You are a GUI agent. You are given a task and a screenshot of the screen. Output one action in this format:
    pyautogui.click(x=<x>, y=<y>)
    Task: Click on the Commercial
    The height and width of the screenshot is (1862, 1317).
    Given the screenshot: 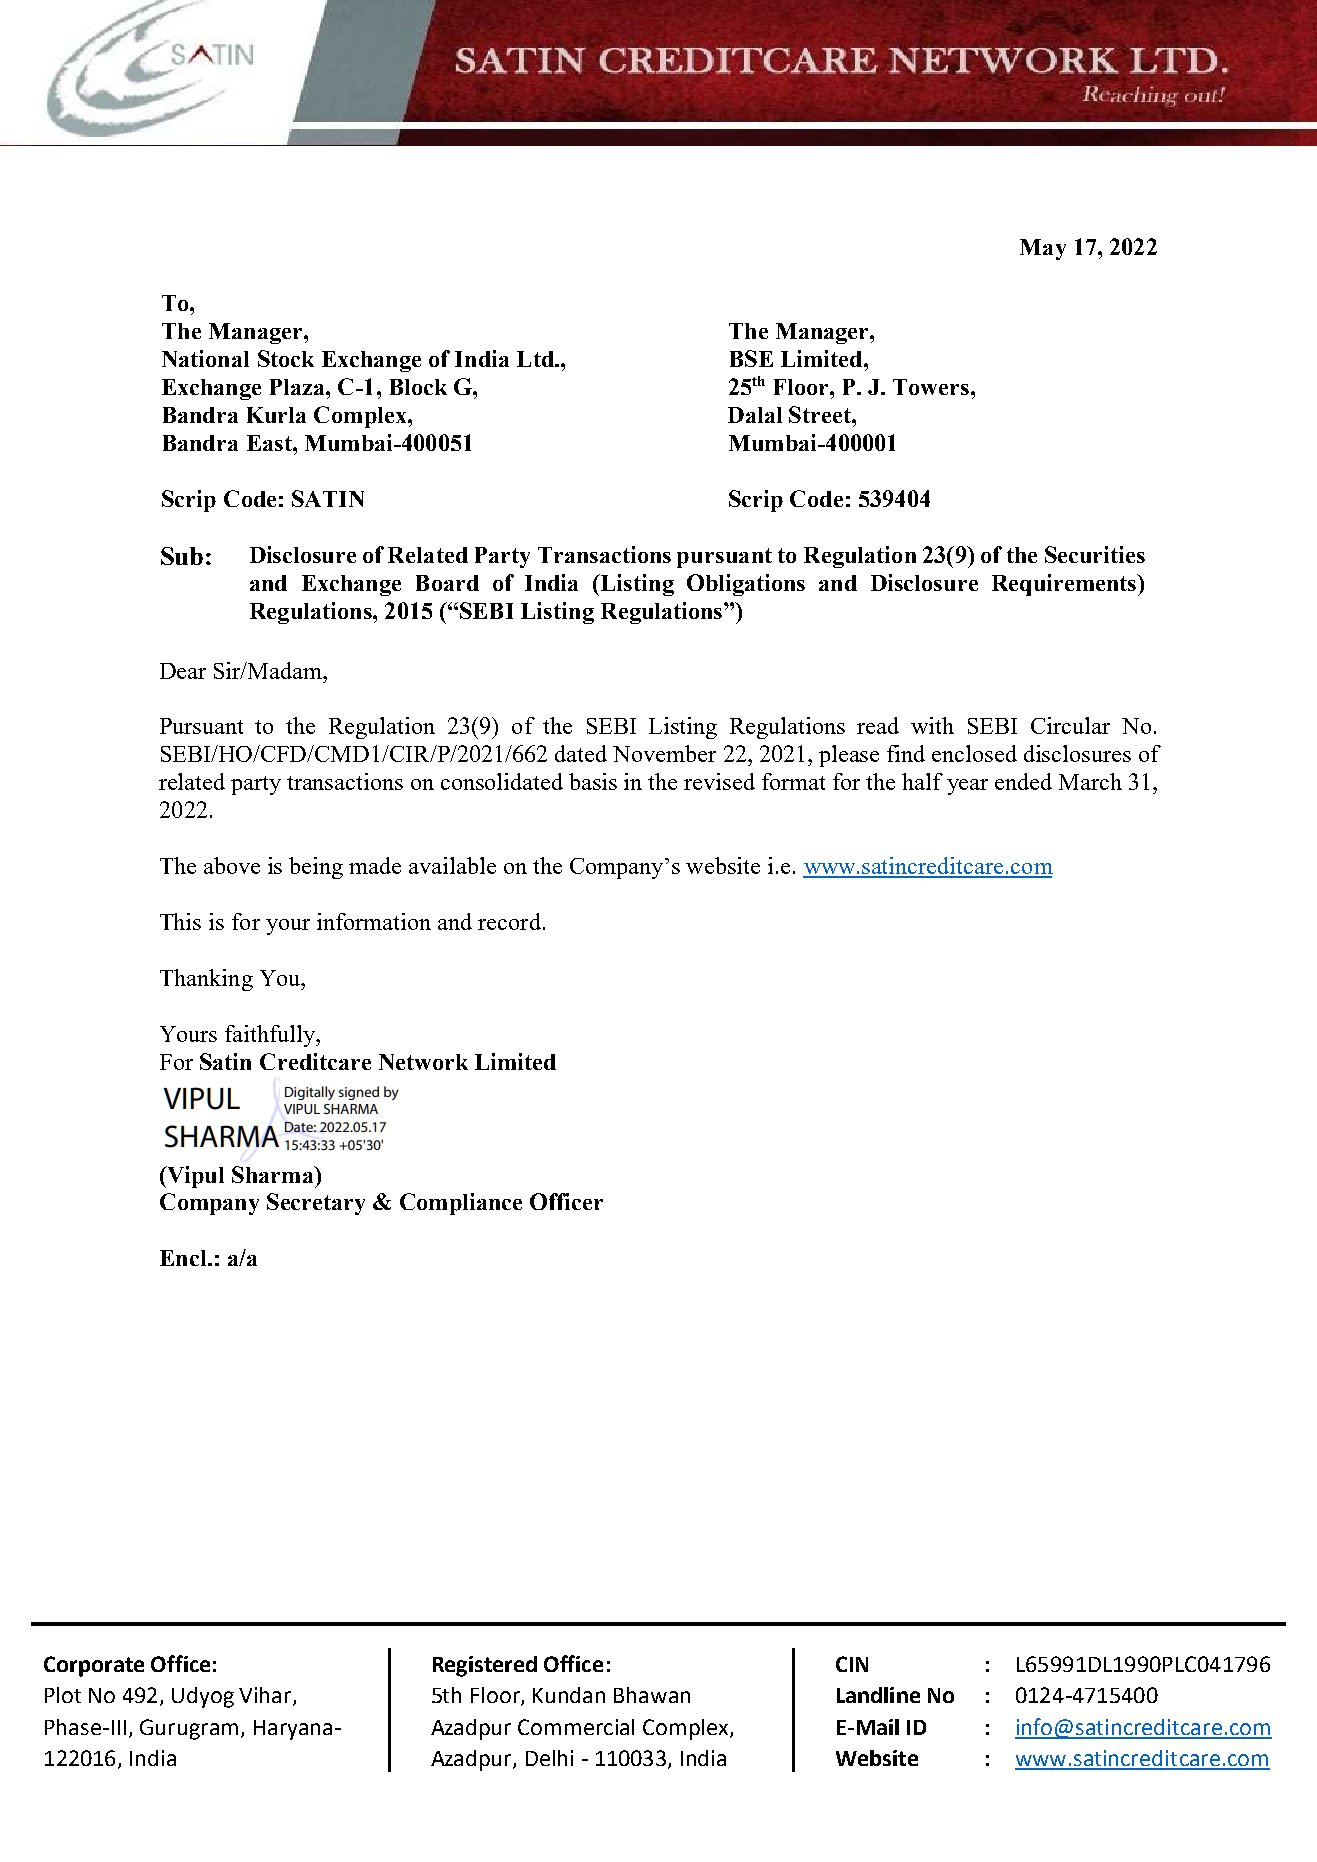 What is the action you would take?
    pyautogui.click(x=576, y=1727)
